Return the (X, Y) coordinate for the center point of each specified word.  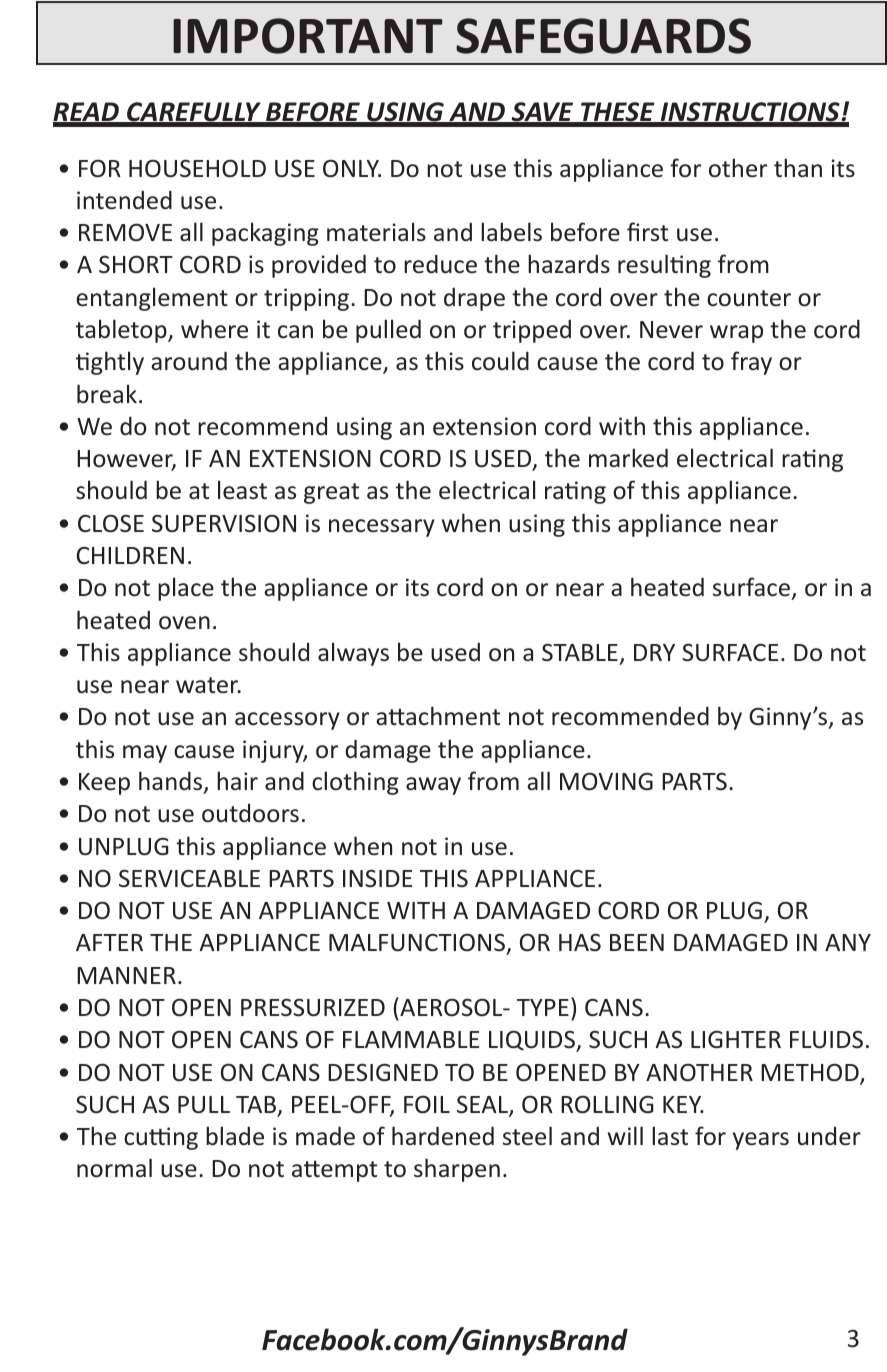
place (186, 589)
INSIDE (377, 878)
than (798, 167)
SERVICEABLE (189, 878)
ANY (848, 942)
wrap (736, 334)
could (500, 361)
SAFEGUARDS (603, 36)
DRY (654, 652)
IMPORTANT (308, 36)
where (214, 329)
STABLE (580, 652)
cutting (161, 1138)
